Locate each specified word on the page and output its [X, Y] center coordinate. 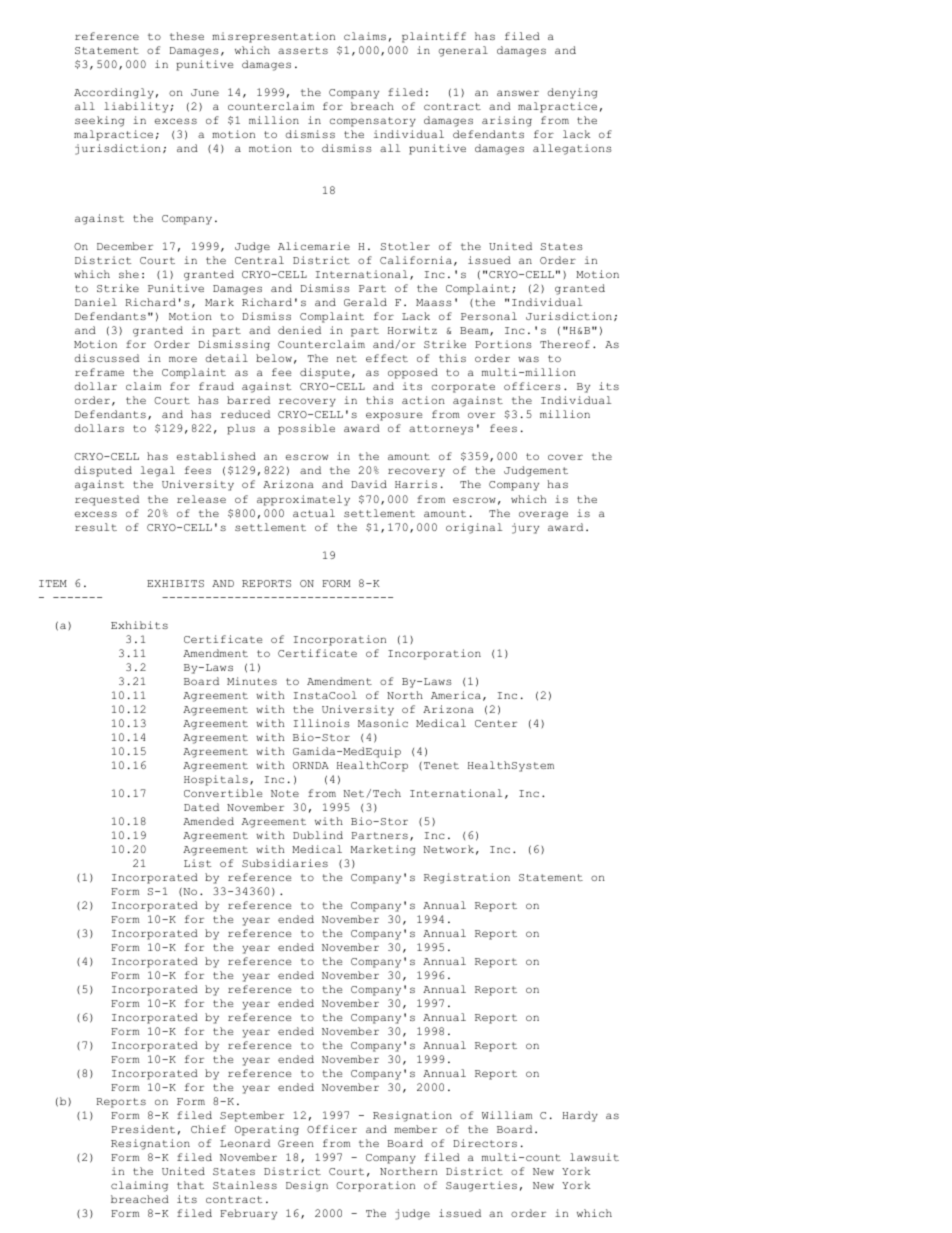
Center [496, 723]
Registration [467, 878]
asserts [303, 50]
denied [299, 330]
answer [518, 93]
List [197, 863]
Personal [489, 316]
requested [107, 500]
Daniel [96, 302]
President [143, 1129]
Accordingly [114, 93]
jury [525, 528]
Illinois [322, 723]
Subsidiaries [285, 863]
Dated [201, 807]
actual [314, 513]
